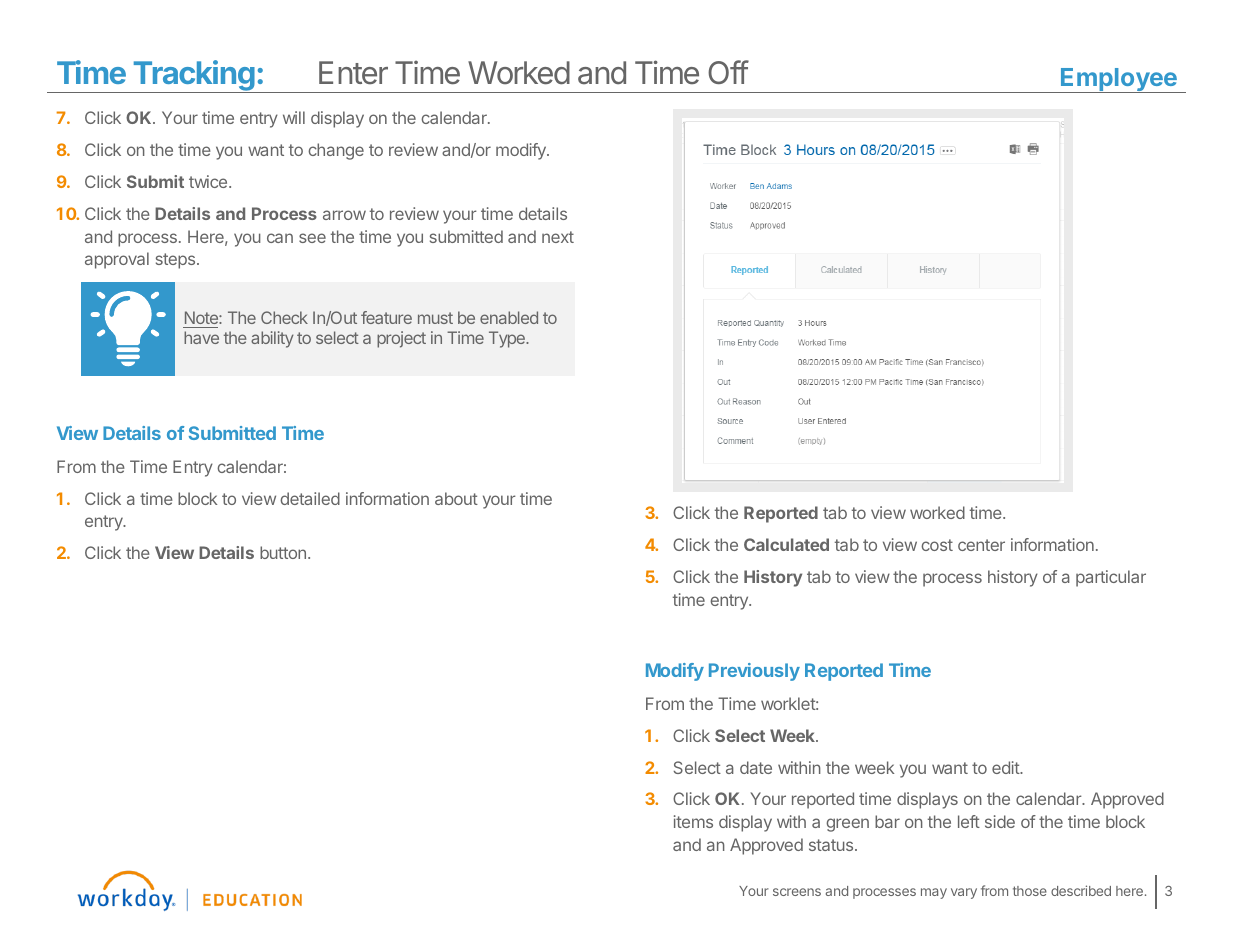 The width and height of the screenshot is (1233, 952). Describe the element at coordinates (1111, 578) in the screenshot. I see `particular` at that location.
